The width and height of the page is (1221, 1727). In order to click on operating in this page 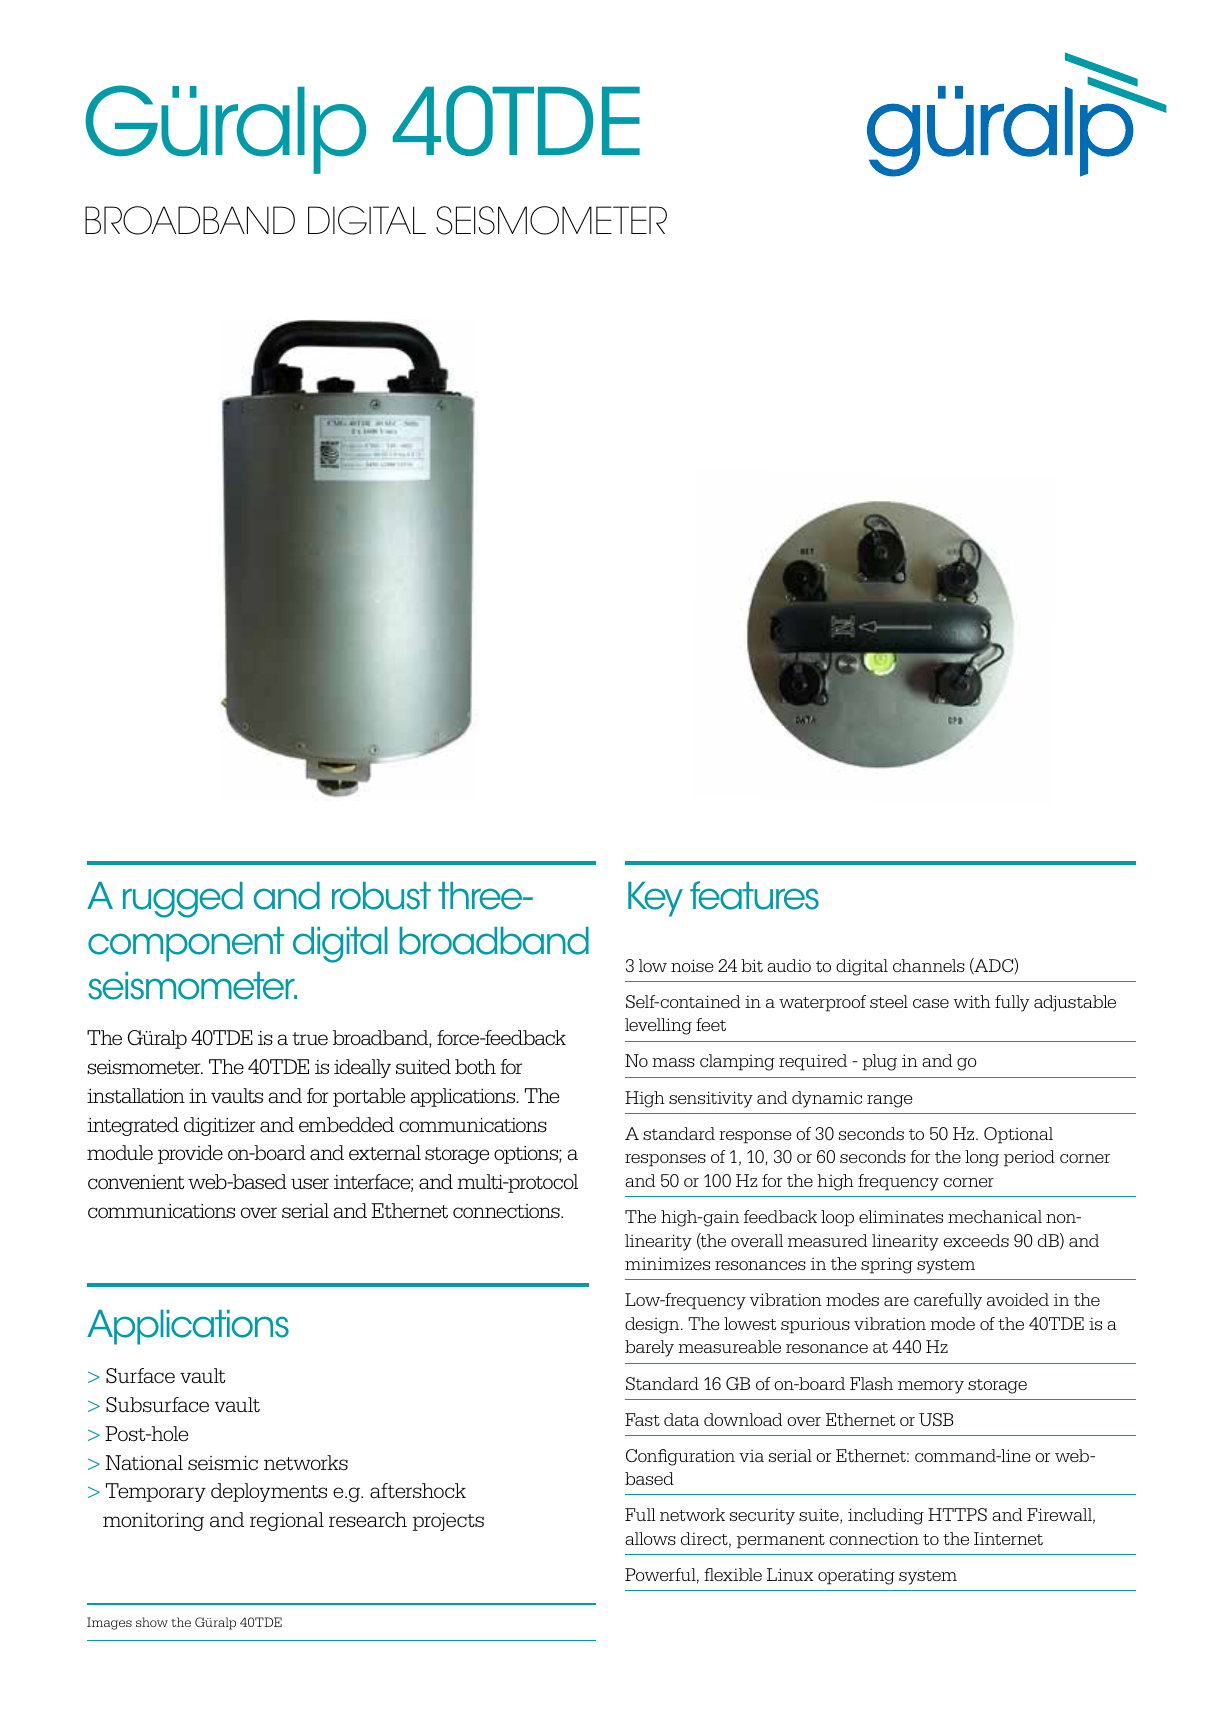, I will do `click(856, 1577)`.
